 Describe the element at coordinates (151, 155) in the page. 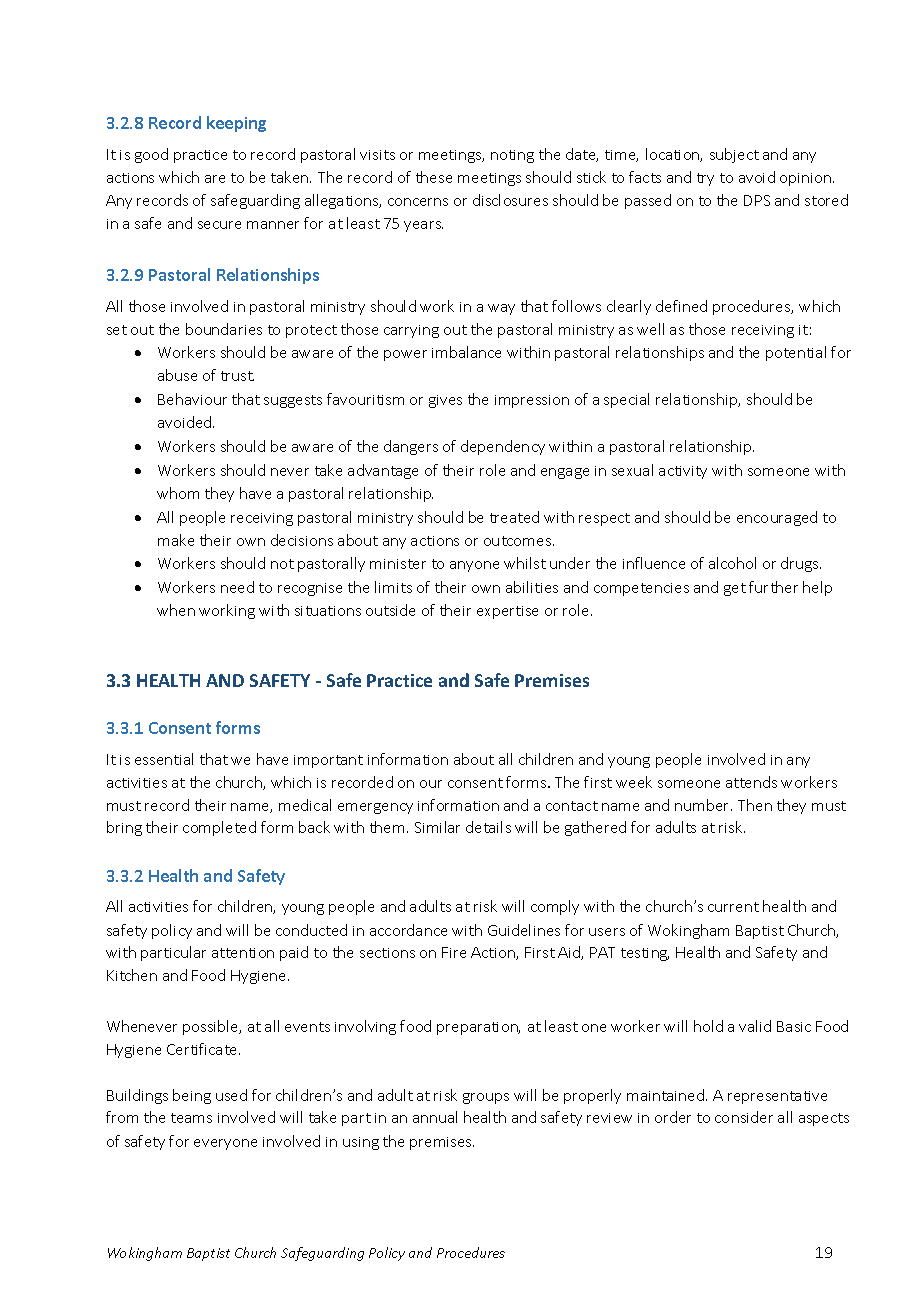

I see `good` at that location.
